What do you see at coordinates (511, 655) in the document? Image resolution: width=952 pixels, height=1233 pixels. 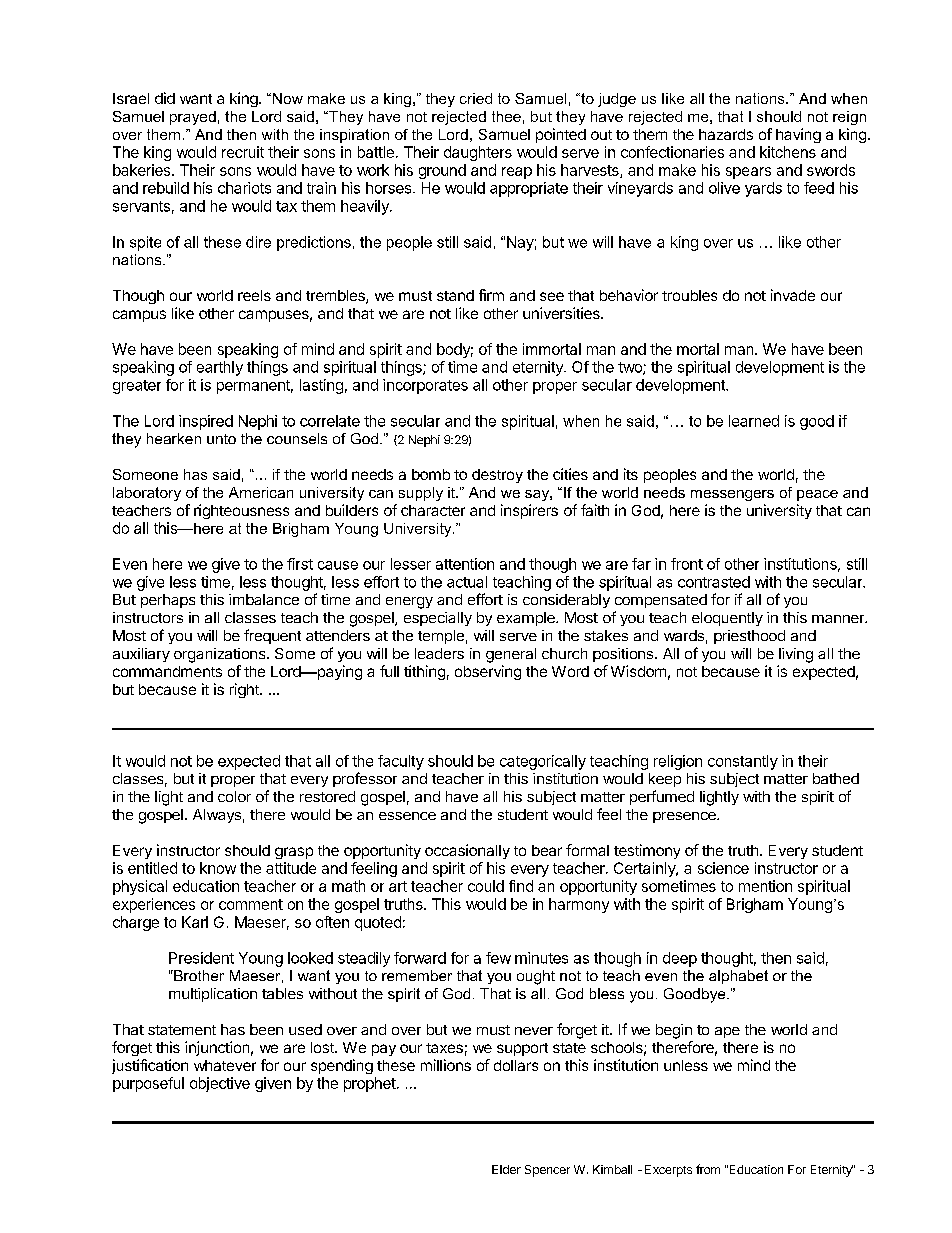 I see `general` at bounding box center [511, 655].
